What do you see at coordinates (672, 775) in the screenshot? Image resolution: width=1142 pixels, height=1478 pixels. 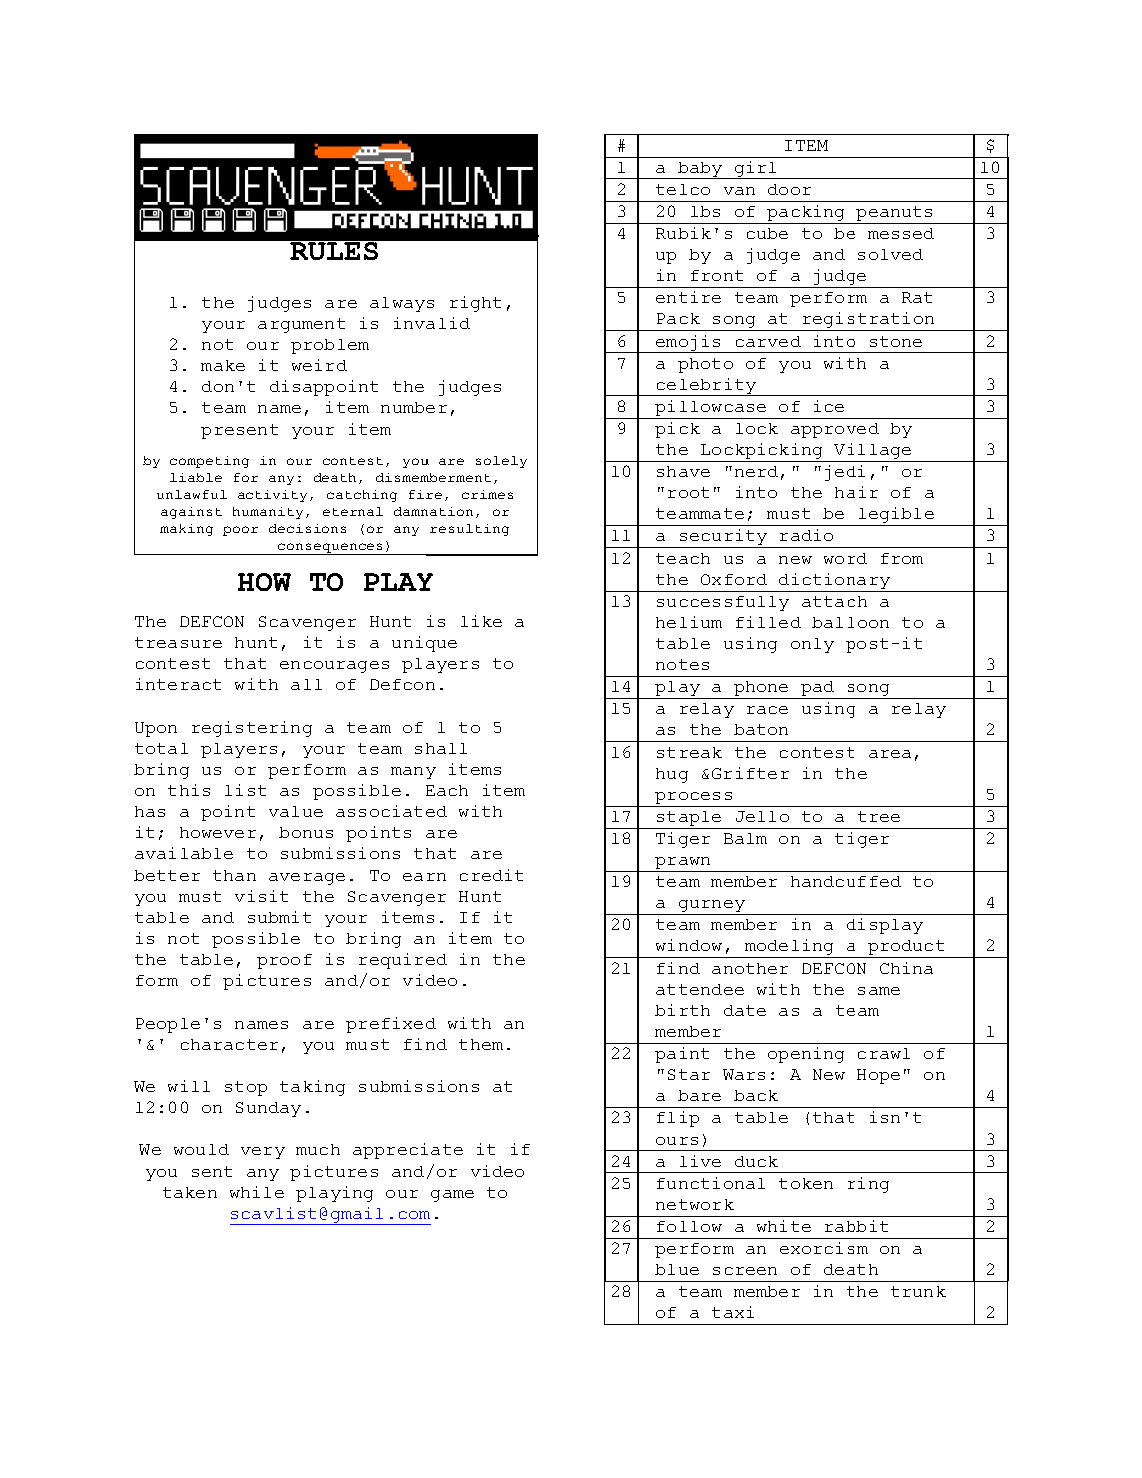 I see `hug` at bounding box center [672, 775].
